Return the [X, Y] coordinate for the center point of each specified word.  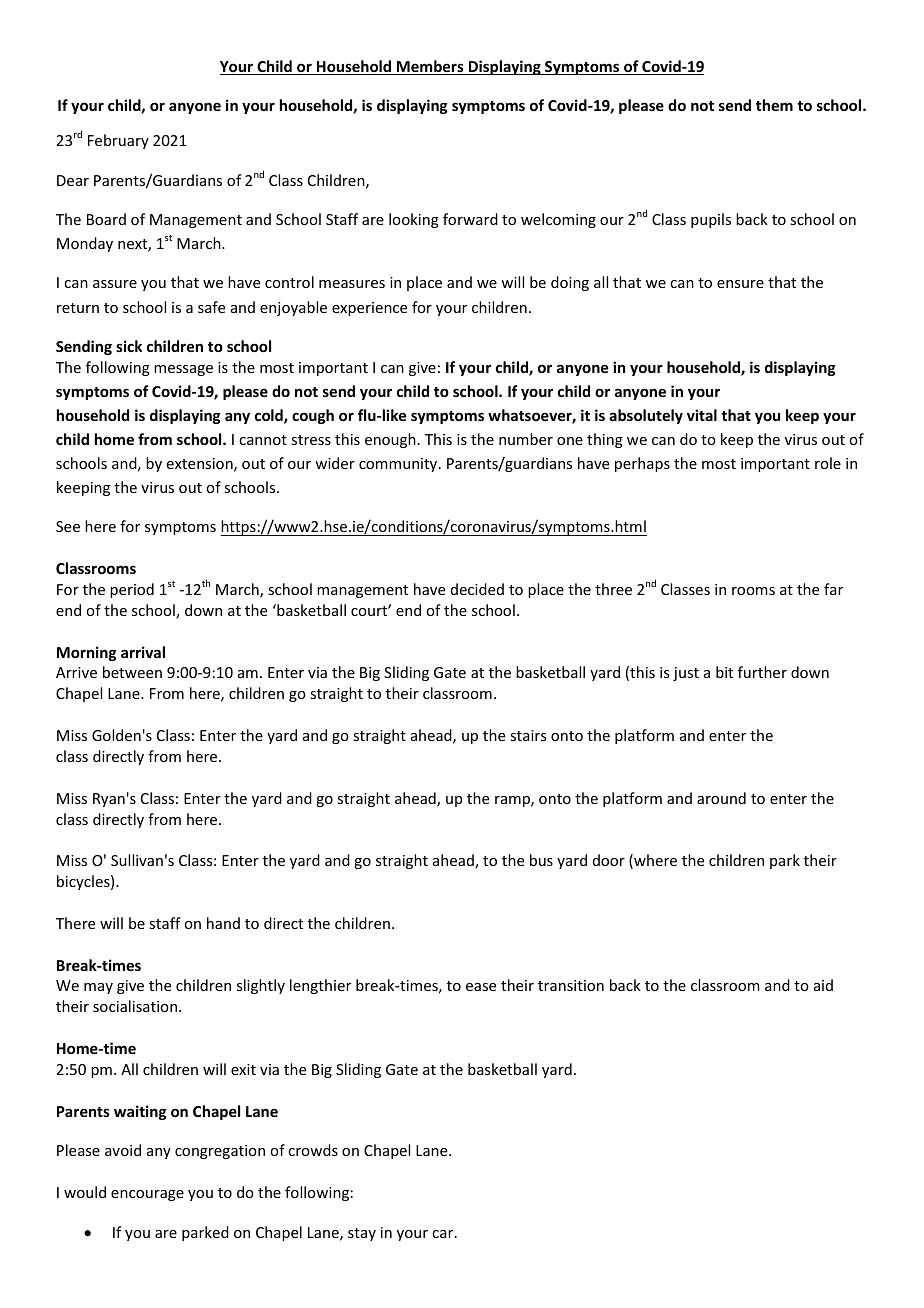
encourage [147, 1195]
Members [430, 67]
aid [823, 985]
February [118, 141]
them [774, 105]
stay [362, 1234]
